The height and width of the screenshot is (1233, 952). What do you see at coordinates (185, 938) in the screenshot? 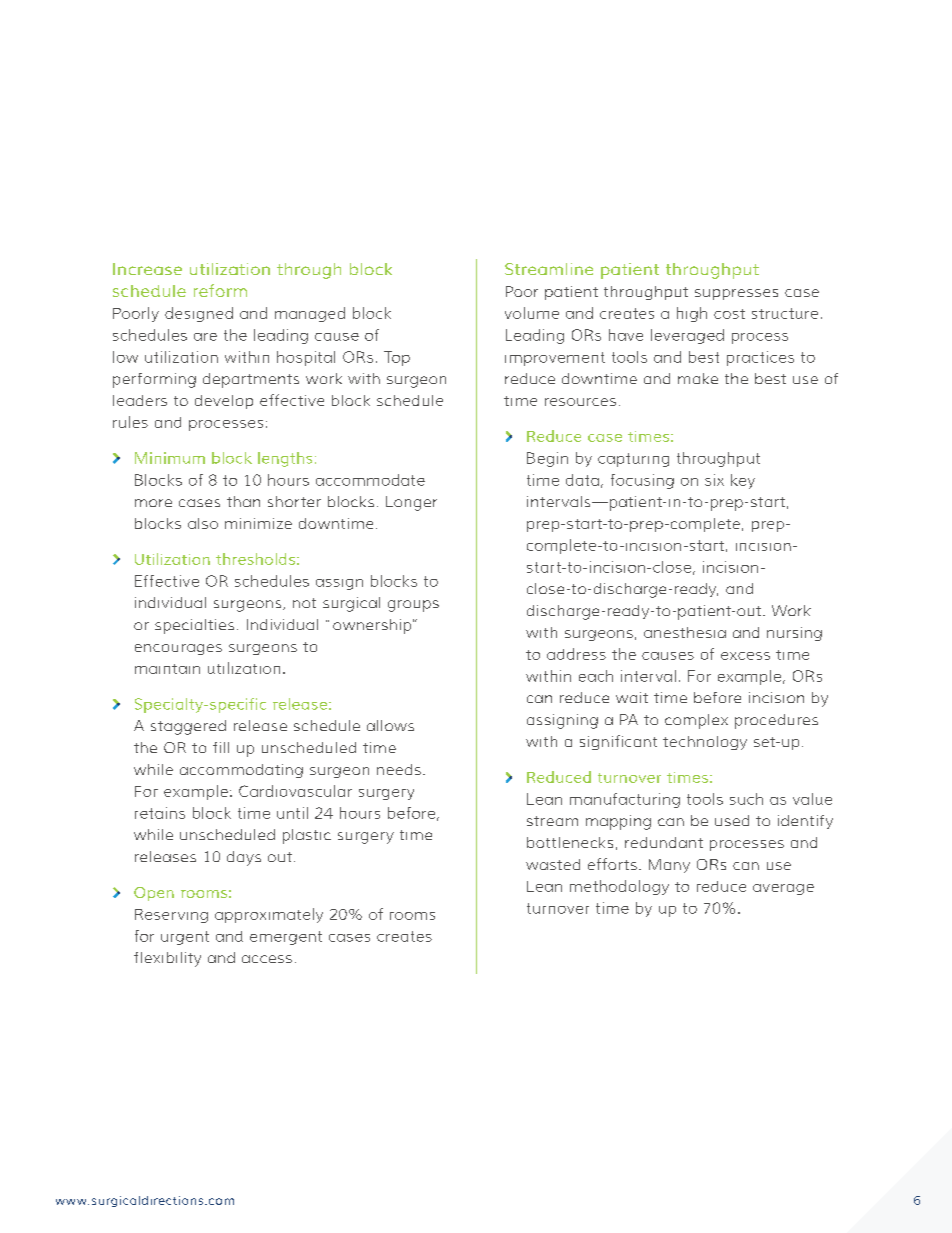
I see `urgent` at bounding box center [185, 938].
